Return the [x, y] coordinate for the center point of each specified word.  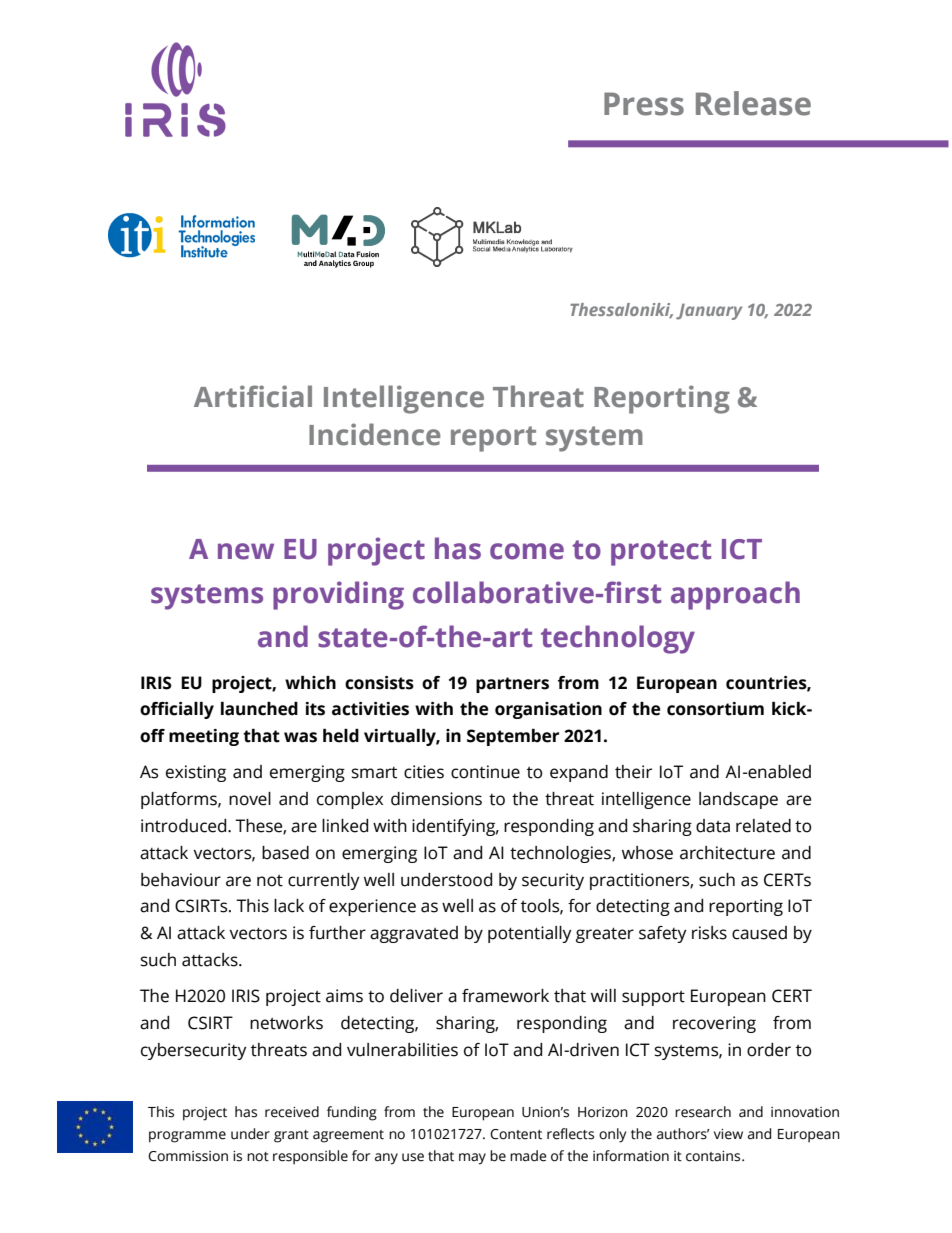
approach [735, 595]
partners [512, 685]
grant [291, 1136]
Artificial [253, 396]
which [310, 683]
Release [753, 103]
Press [644, 104]
